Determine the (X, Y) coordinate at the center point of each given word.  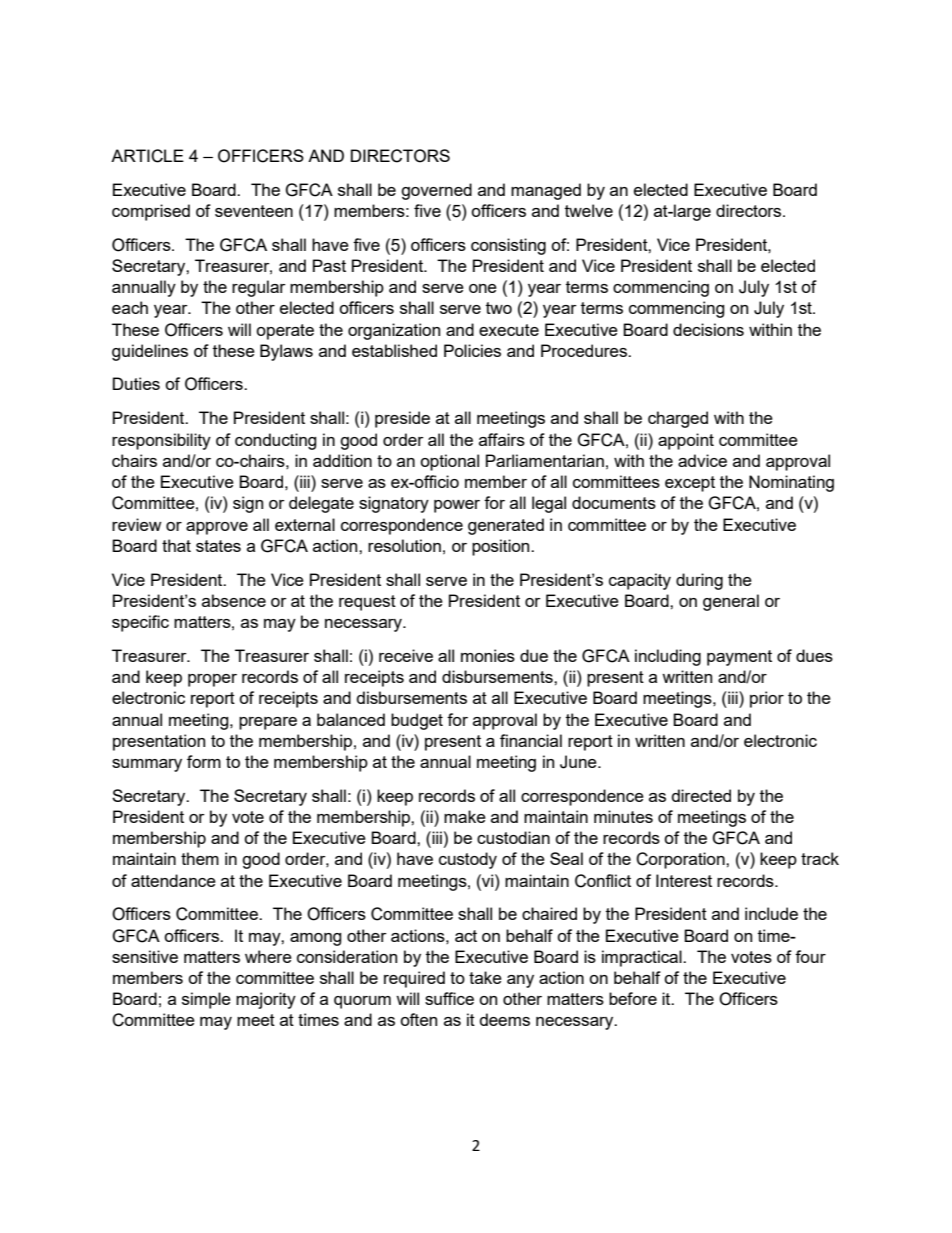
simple (206, 1000)
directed (701, 795)
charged (678, 419)
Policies (472, 350)
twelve (589, 210)
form (204, 761)
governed (436, 191)
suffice (449, 998)
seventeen (254, 211)
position (502, 547)
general (731, 602)
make (465, 816)
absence (234, 600)
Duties (136, 383)
